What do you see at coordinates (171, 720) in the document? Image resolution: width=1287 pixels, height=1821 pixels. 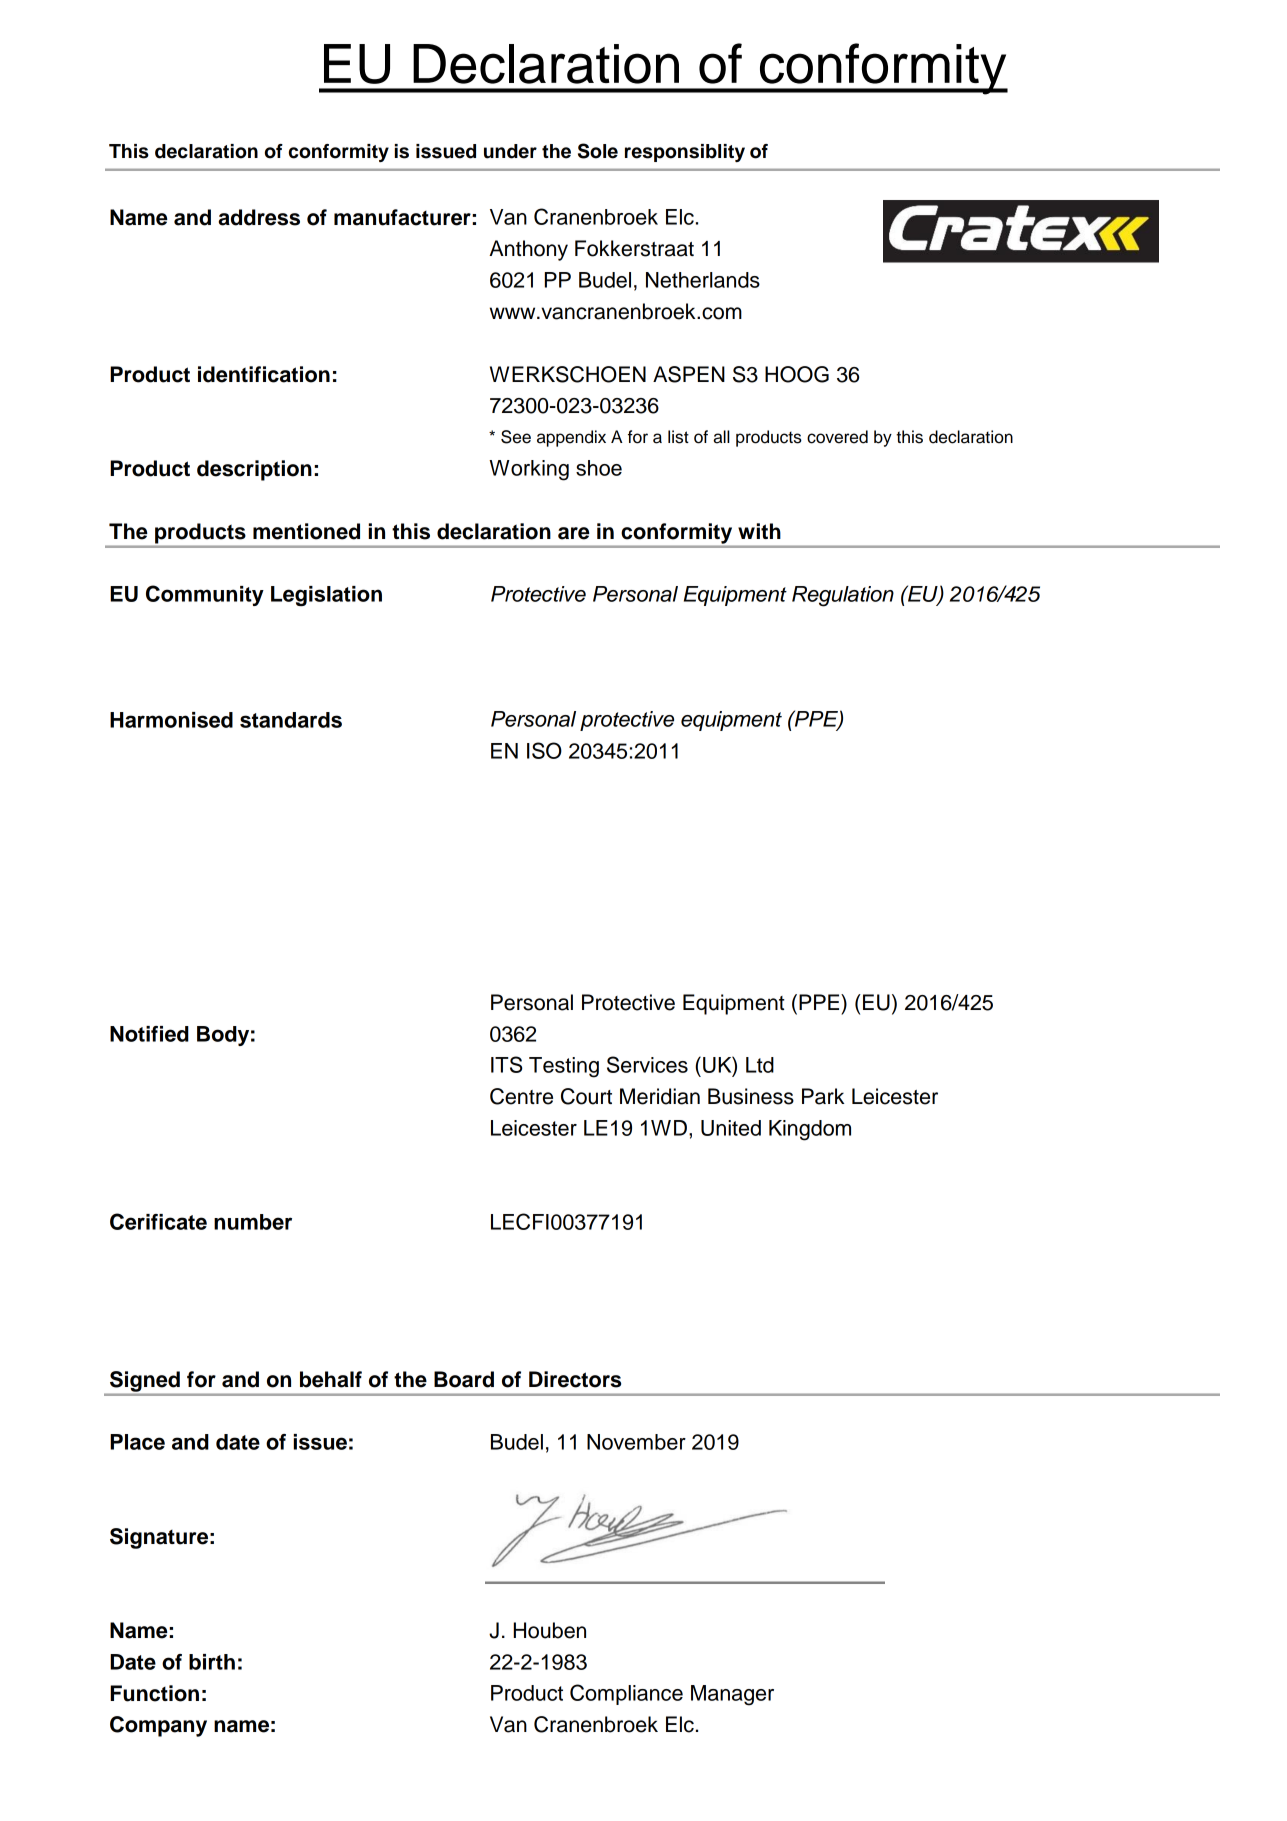 I see `Harmonised` at bounding box center [171, 720].
